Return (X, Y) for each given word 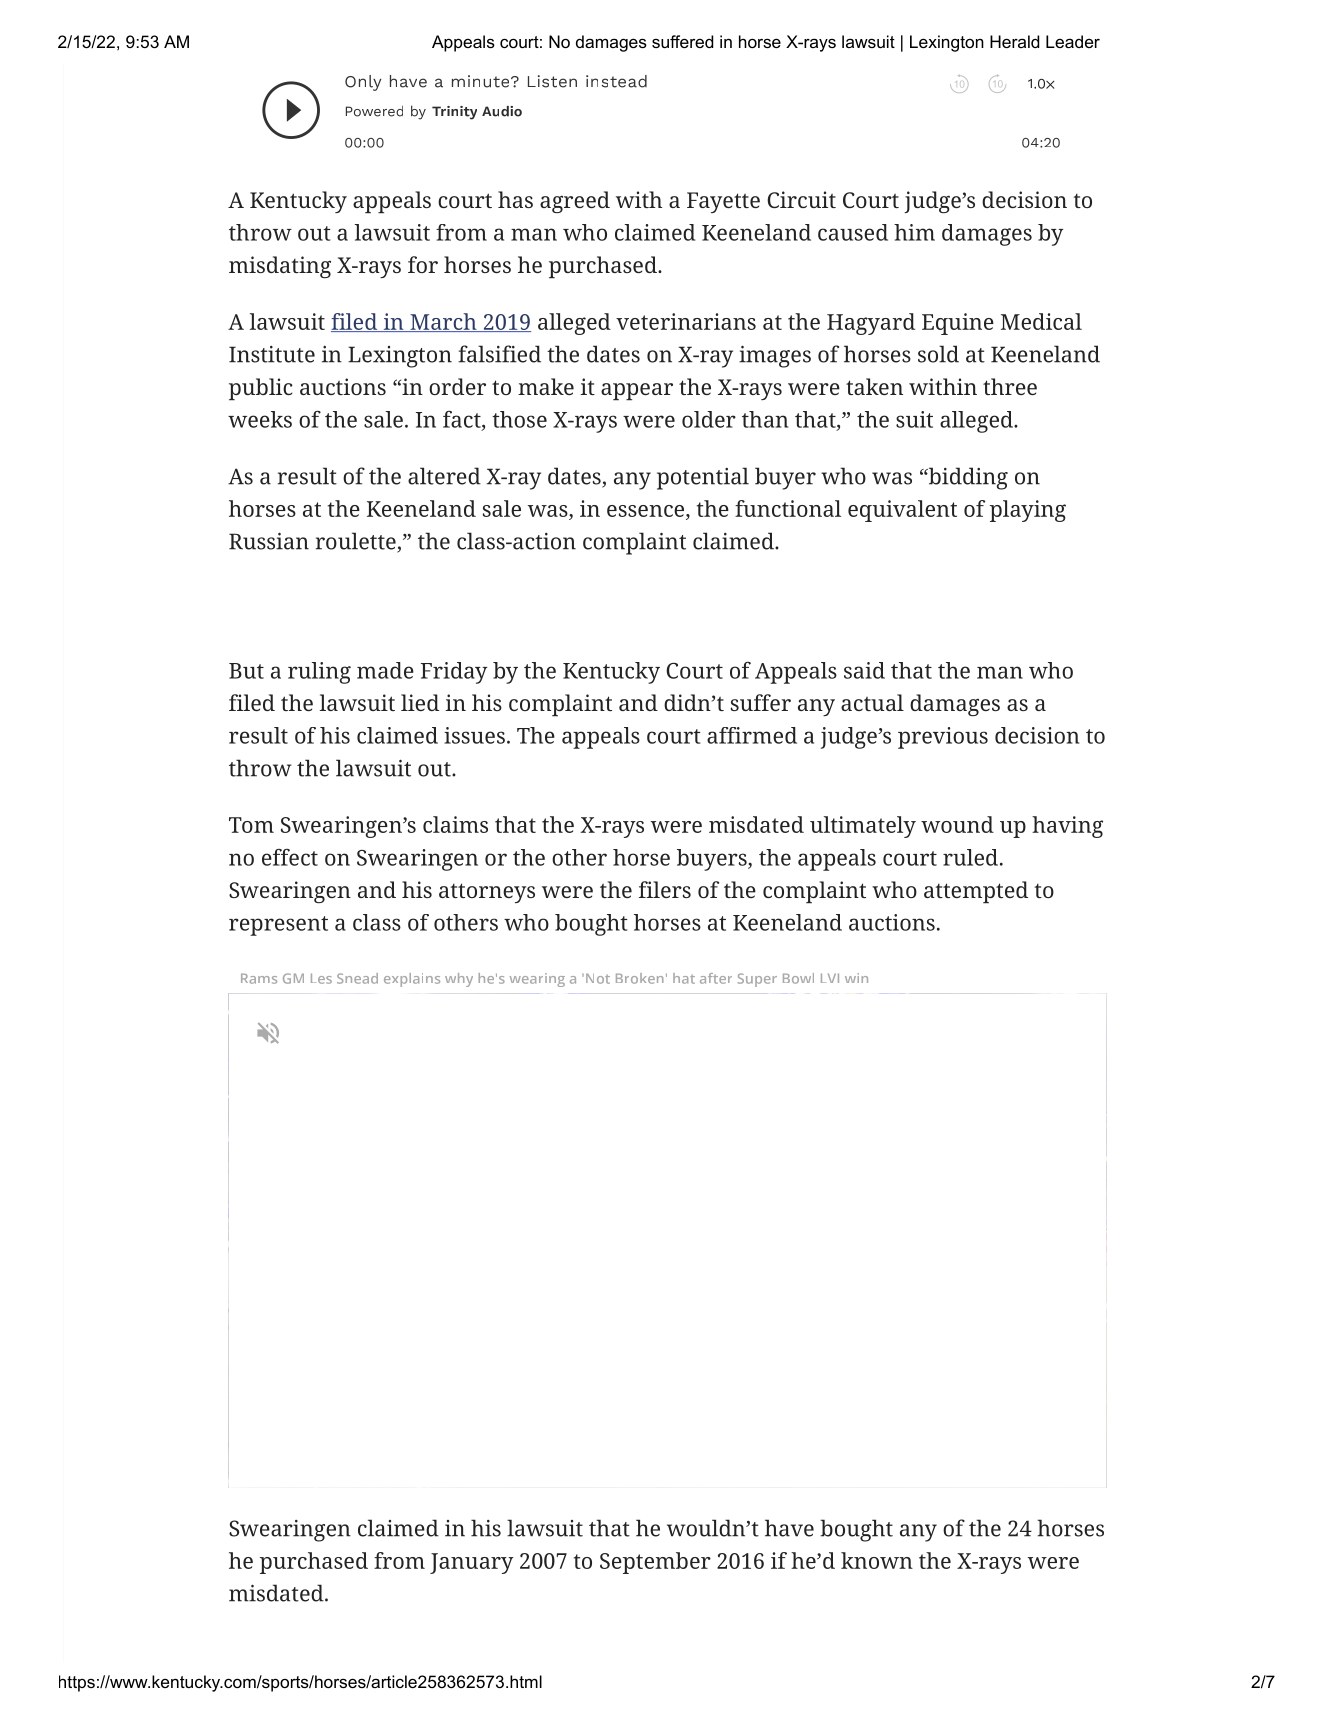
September (655, 1563)
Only (363, 83)
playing (1028, 511)
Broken (639, 978)
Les (321, 978)
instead (616, 81)
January (472, 1563)
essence (645, 511)
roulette (357, 542)
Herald (1014, 41)
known (877, 1560)
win (856, 978)
